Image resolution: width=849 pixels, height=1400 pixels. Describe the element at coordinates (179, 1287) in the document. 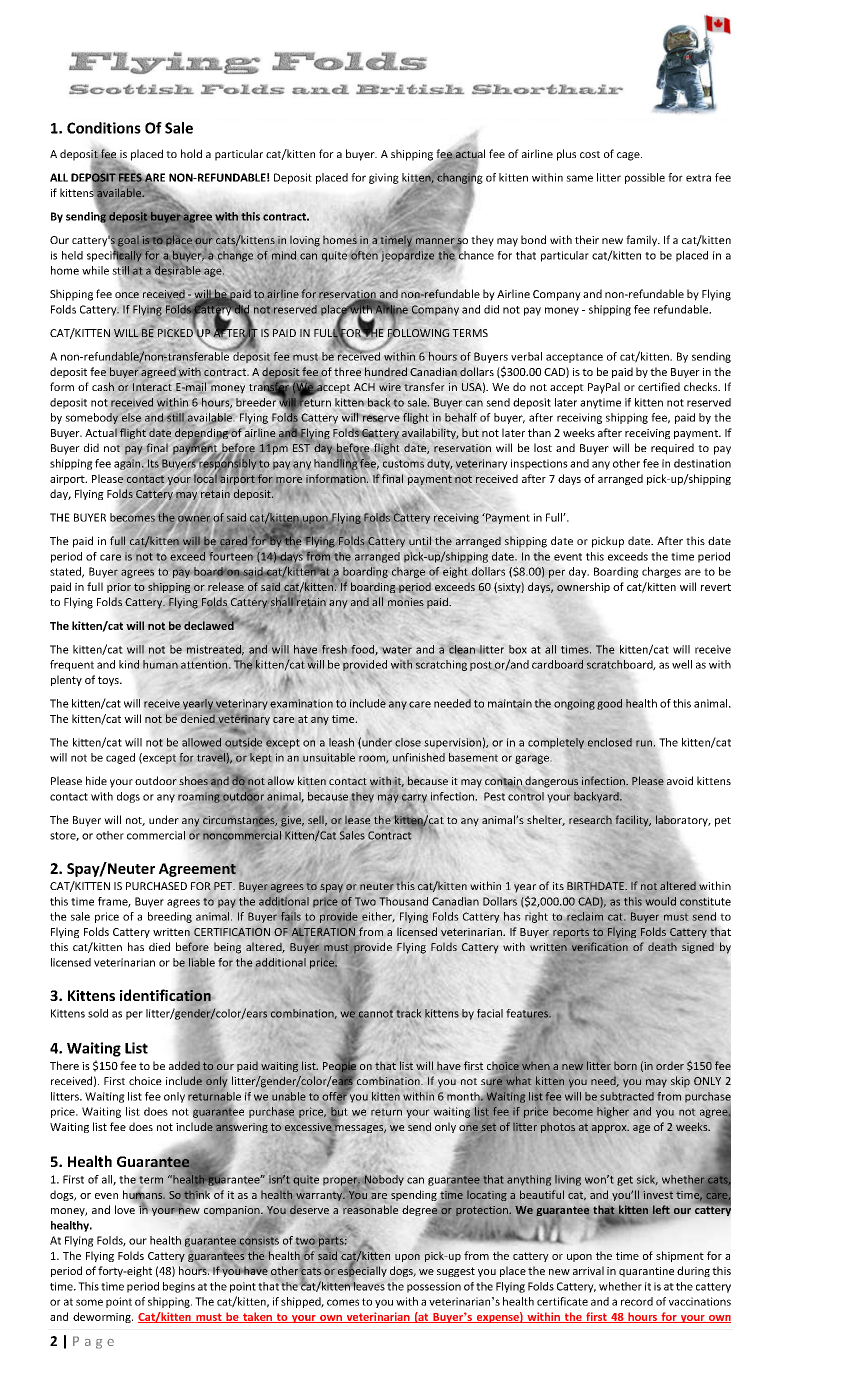

I see `begins` at that location.
